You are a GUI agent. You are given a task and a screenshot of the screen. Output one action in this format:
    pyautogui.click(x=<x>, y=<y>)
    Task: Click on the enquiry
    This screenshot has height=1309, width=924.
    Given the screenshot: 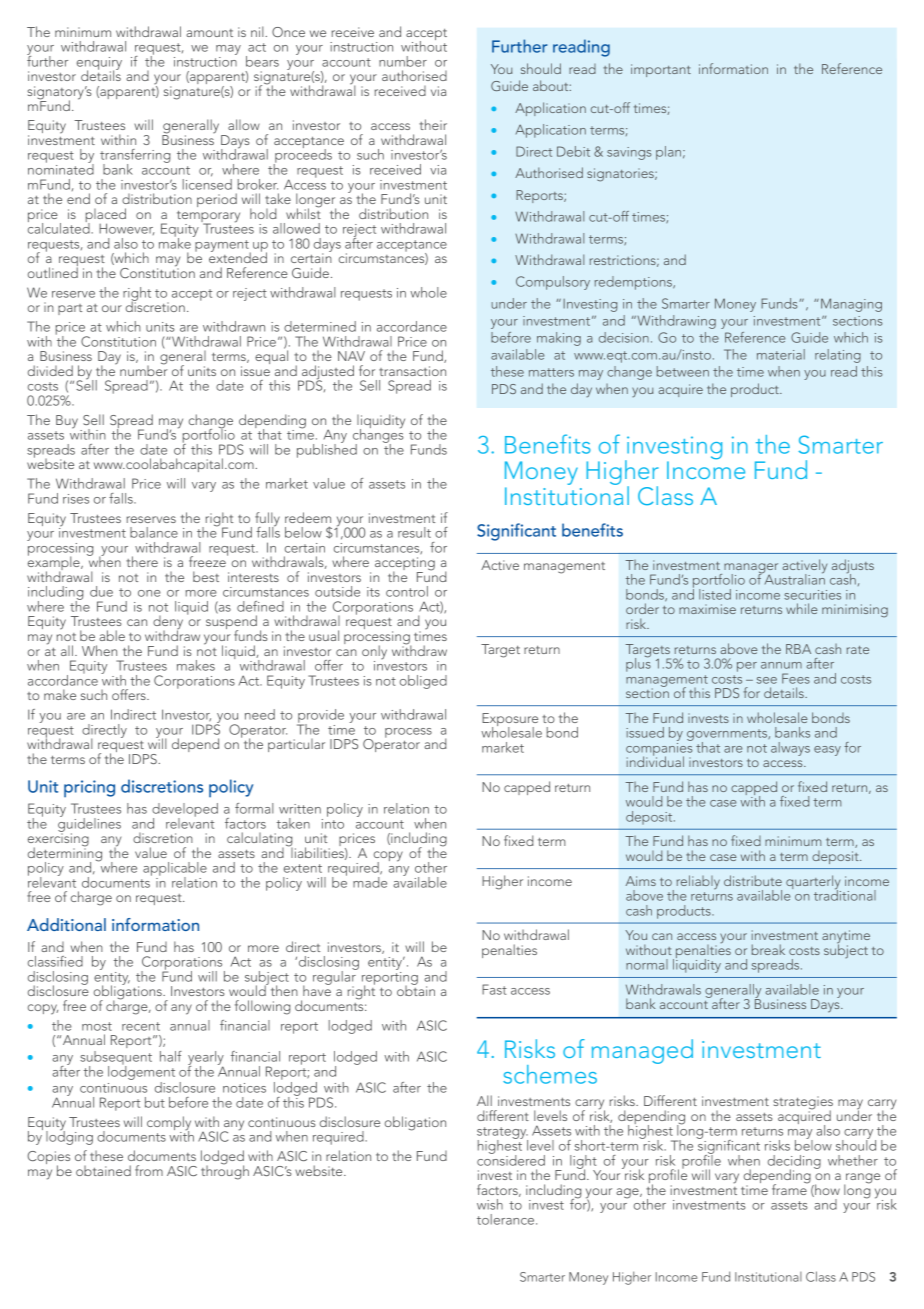 What is the action you would take?
    pyautogui.click(x=99, y=64)
